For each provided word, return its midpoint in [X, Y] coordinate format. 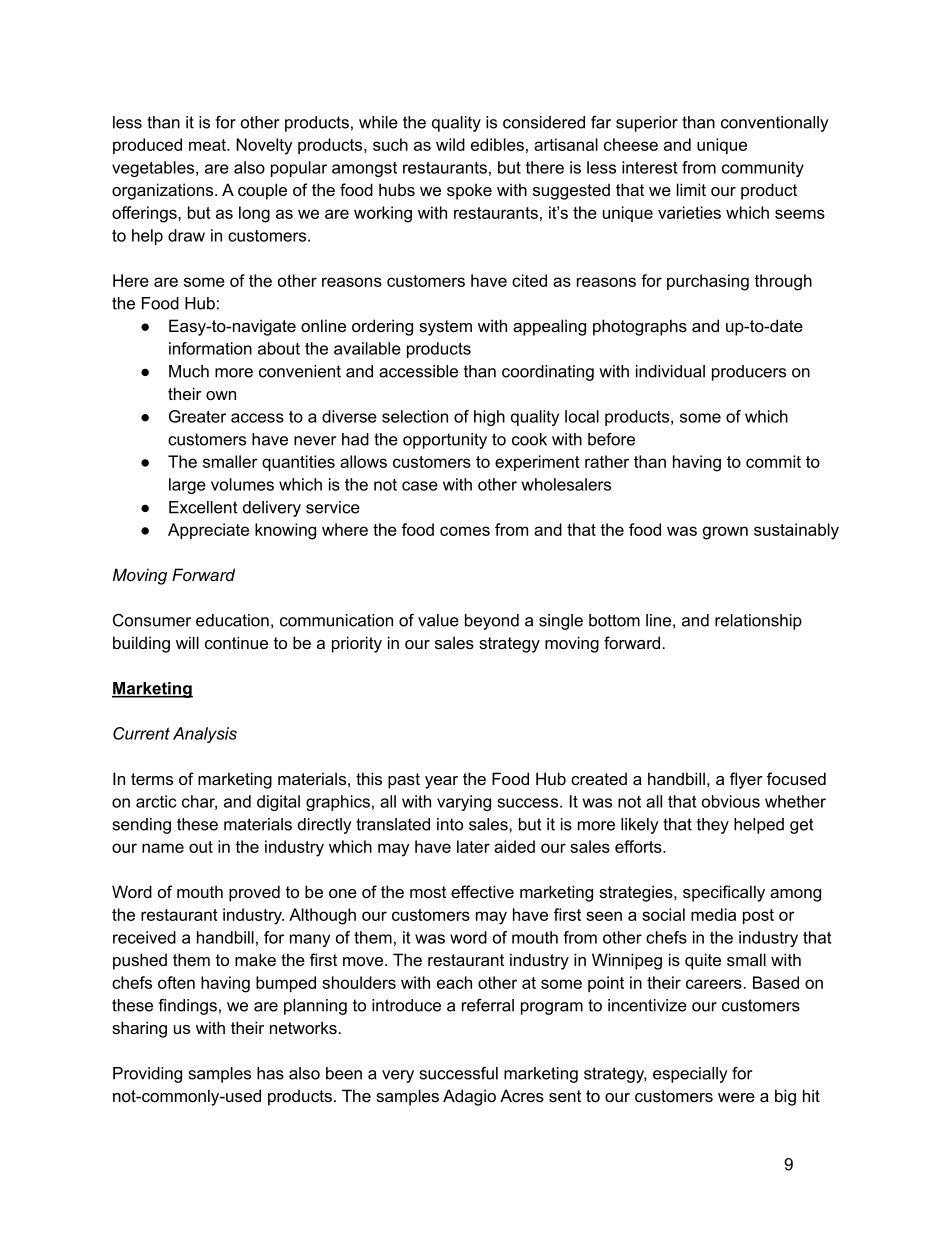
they [713, 826]
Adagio [469, 1097]
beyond [492, 622]
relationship [758, 622]
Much [189, 371]
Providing [147, 1075]
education [232, 620]
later [473, 846]
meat [208, 145]
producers [749, 373]
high [489, 418]
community [763, 169]
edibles [497, 144]
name [163, 848]
